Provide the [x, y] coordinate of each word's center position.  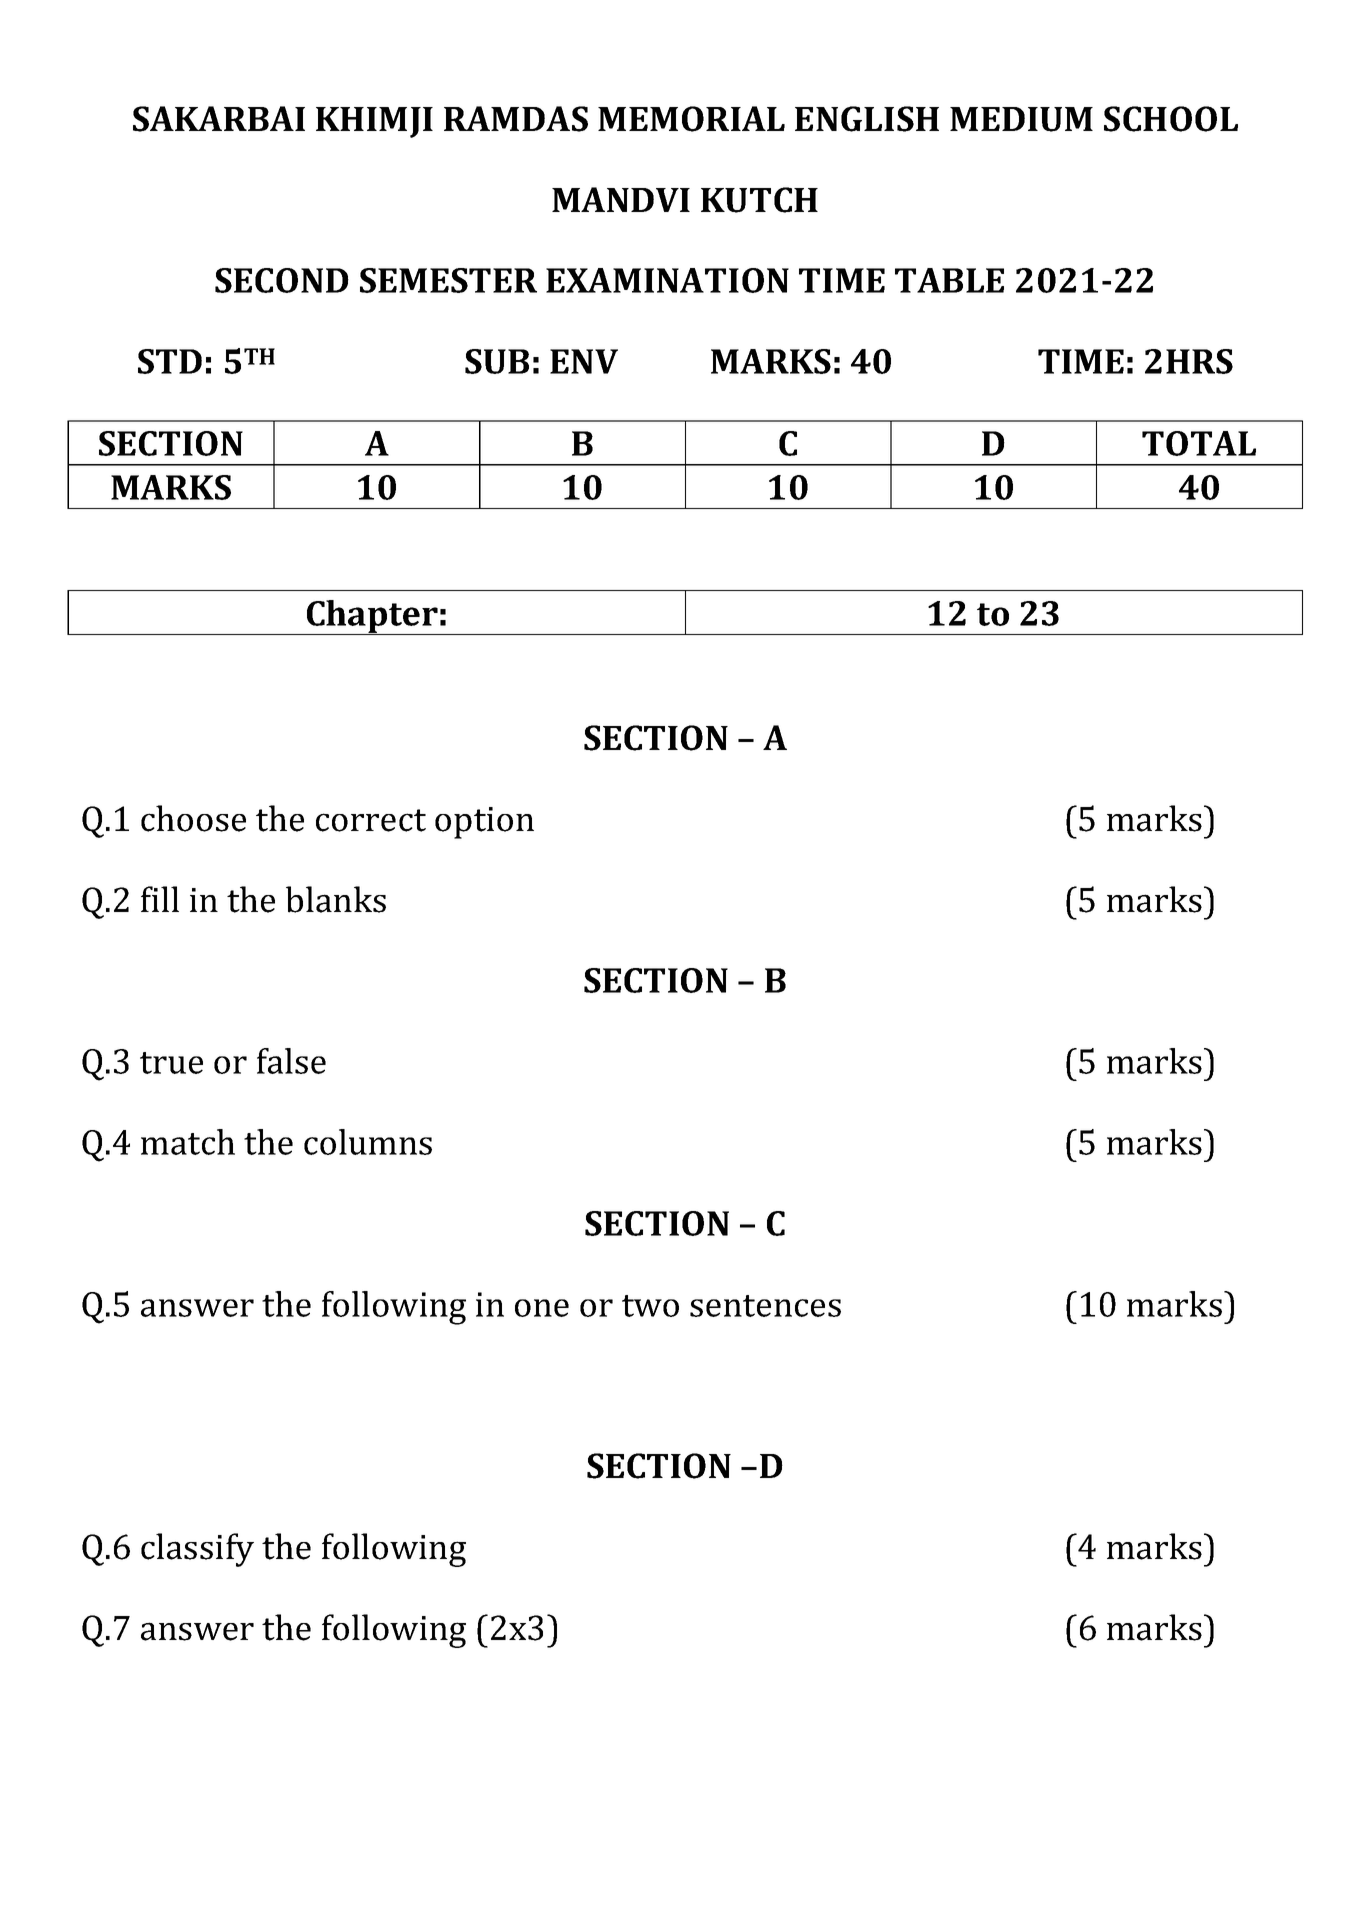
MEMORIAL [691, 119]
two [650, 1306]
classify [197, 1550]
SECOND [282, 280]
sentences [765, 1306]
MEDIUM [1021, 119]
